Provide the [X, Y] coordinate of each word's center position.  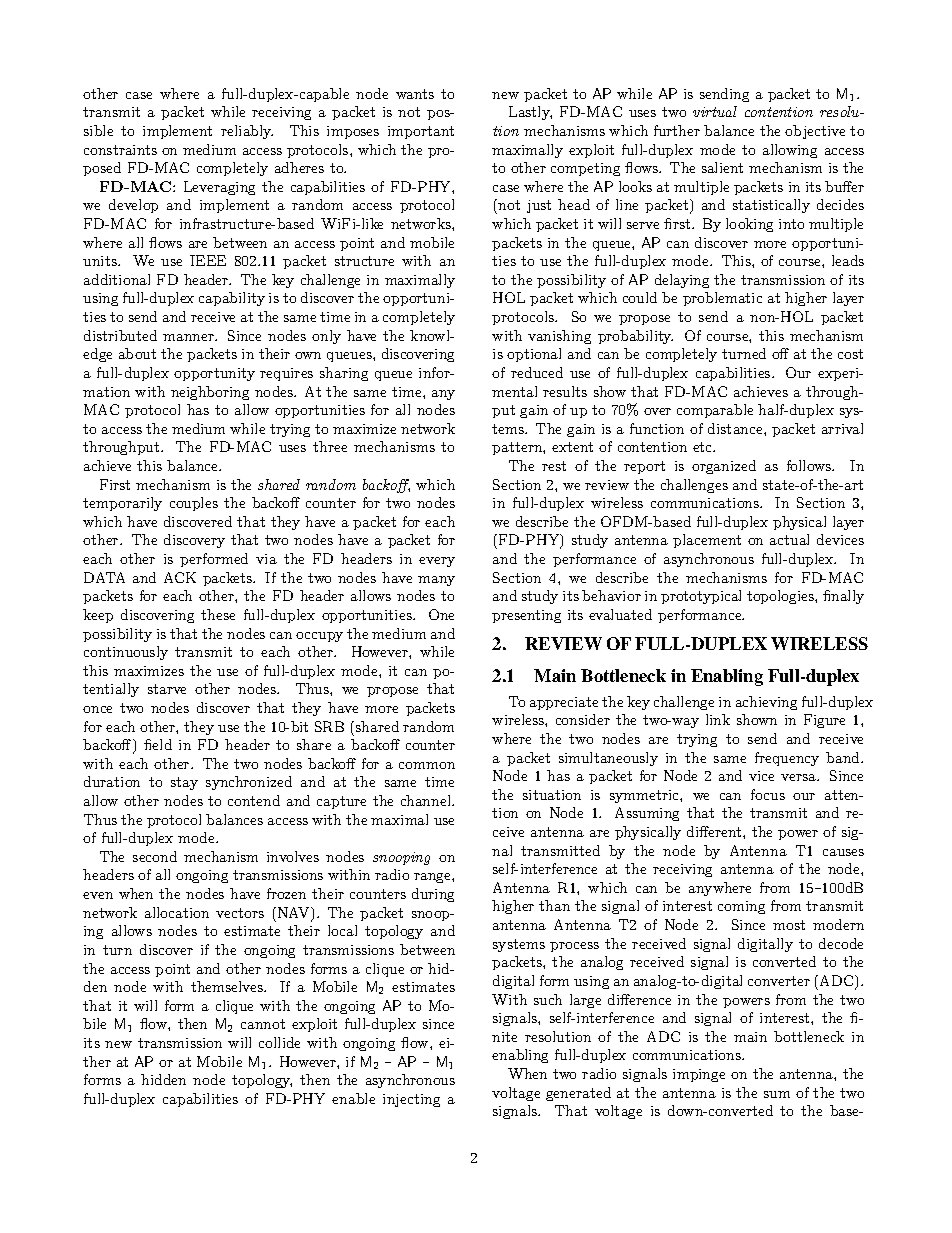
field [158, 744]
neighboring [210, 393]
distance [736, 428]
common [427, 765]
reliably [247, 132]
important [421, 132]
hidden [163, 1079]
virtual [715, 111]
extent [572, 447]
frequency [787, 759]
